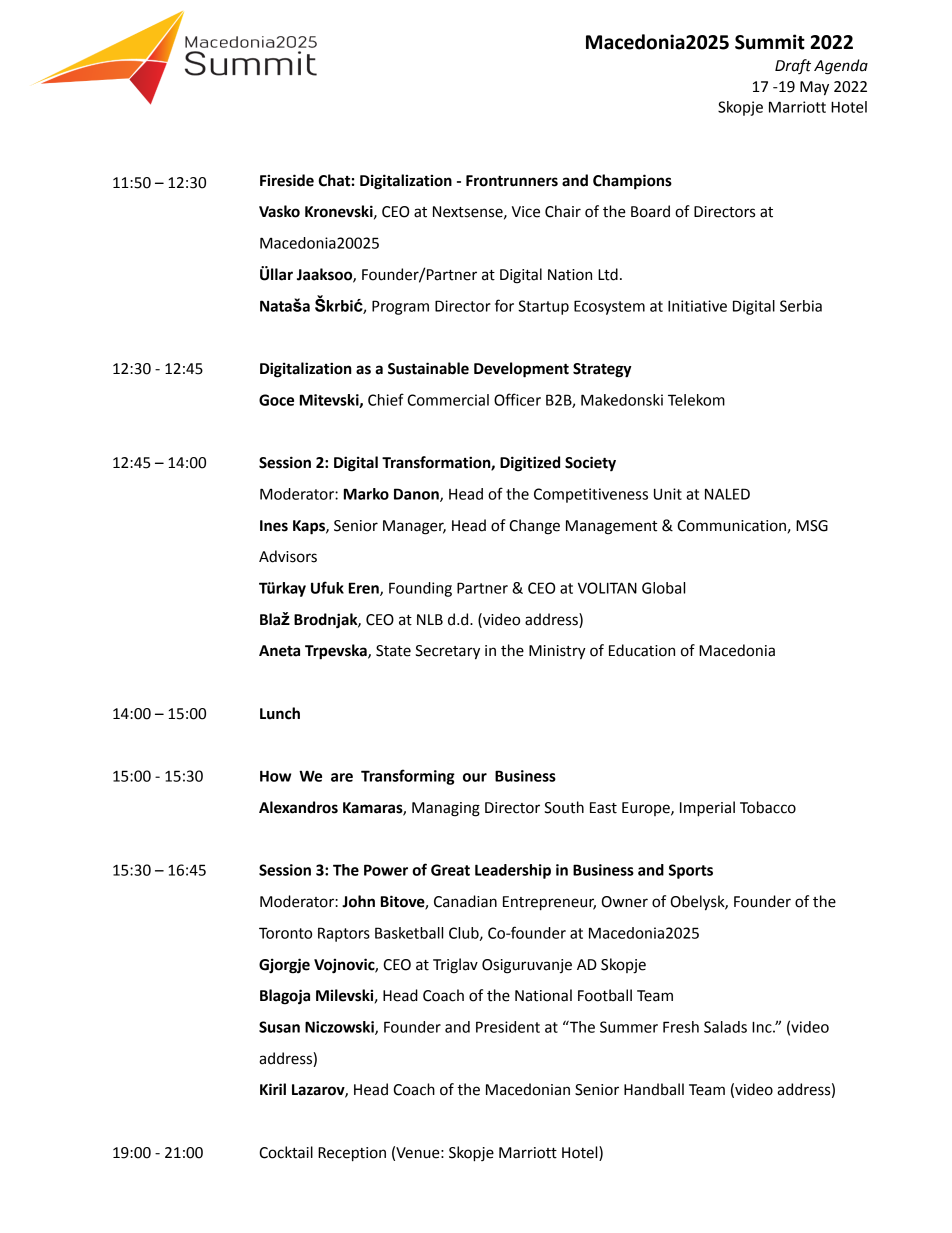  What do you see at coordinates (654, 1089) in the screenshot?
I see `Handball` at bounding box center [654, 1089].
